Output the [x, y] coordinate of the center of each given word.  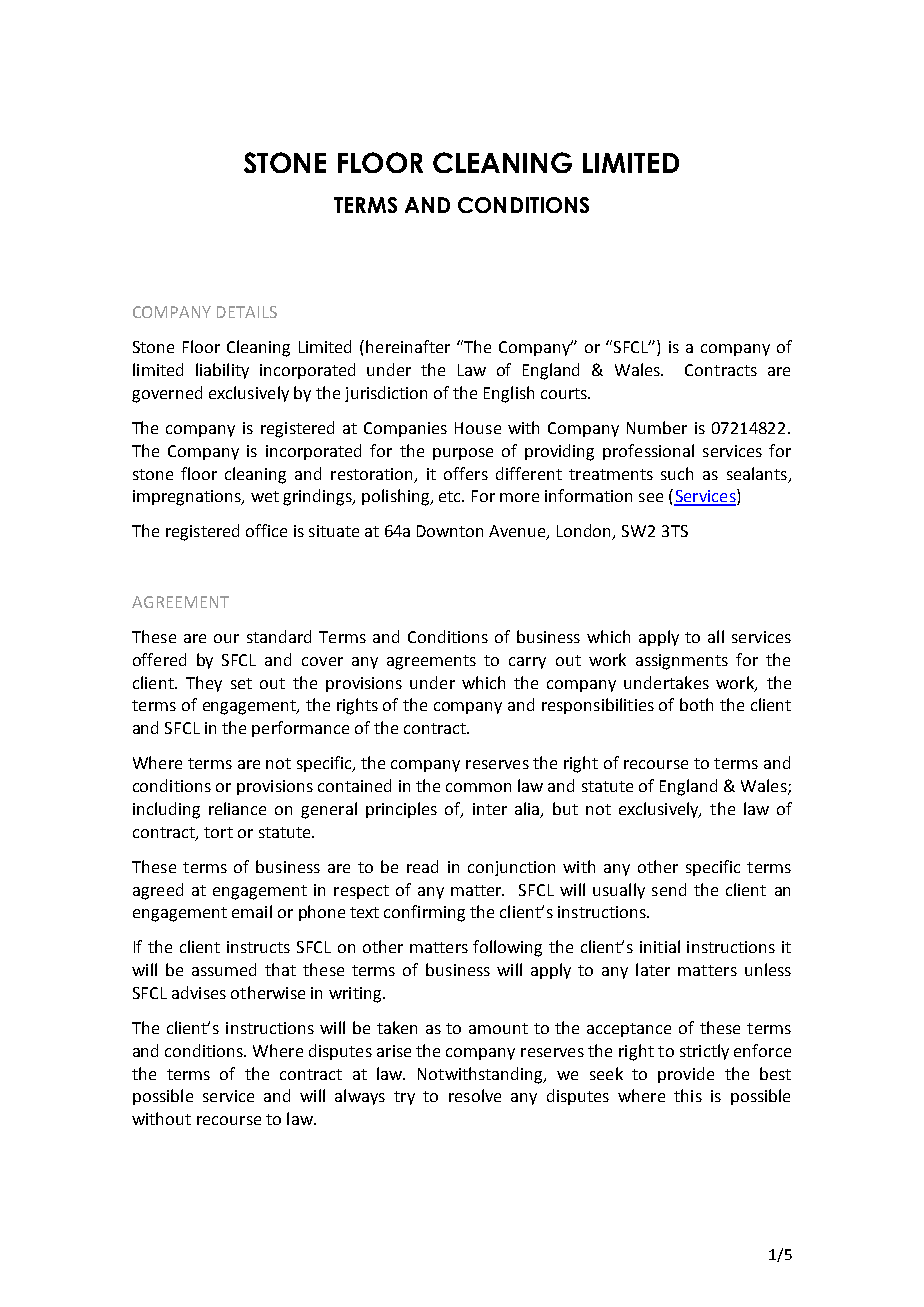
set [241, 683]
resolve [475, 1095]
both [696, 704]
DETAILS [247, 312]
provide [686, 1075]
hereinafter [408, 346]
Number [657, 427]
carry [527, 663]
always [360, 1097]
